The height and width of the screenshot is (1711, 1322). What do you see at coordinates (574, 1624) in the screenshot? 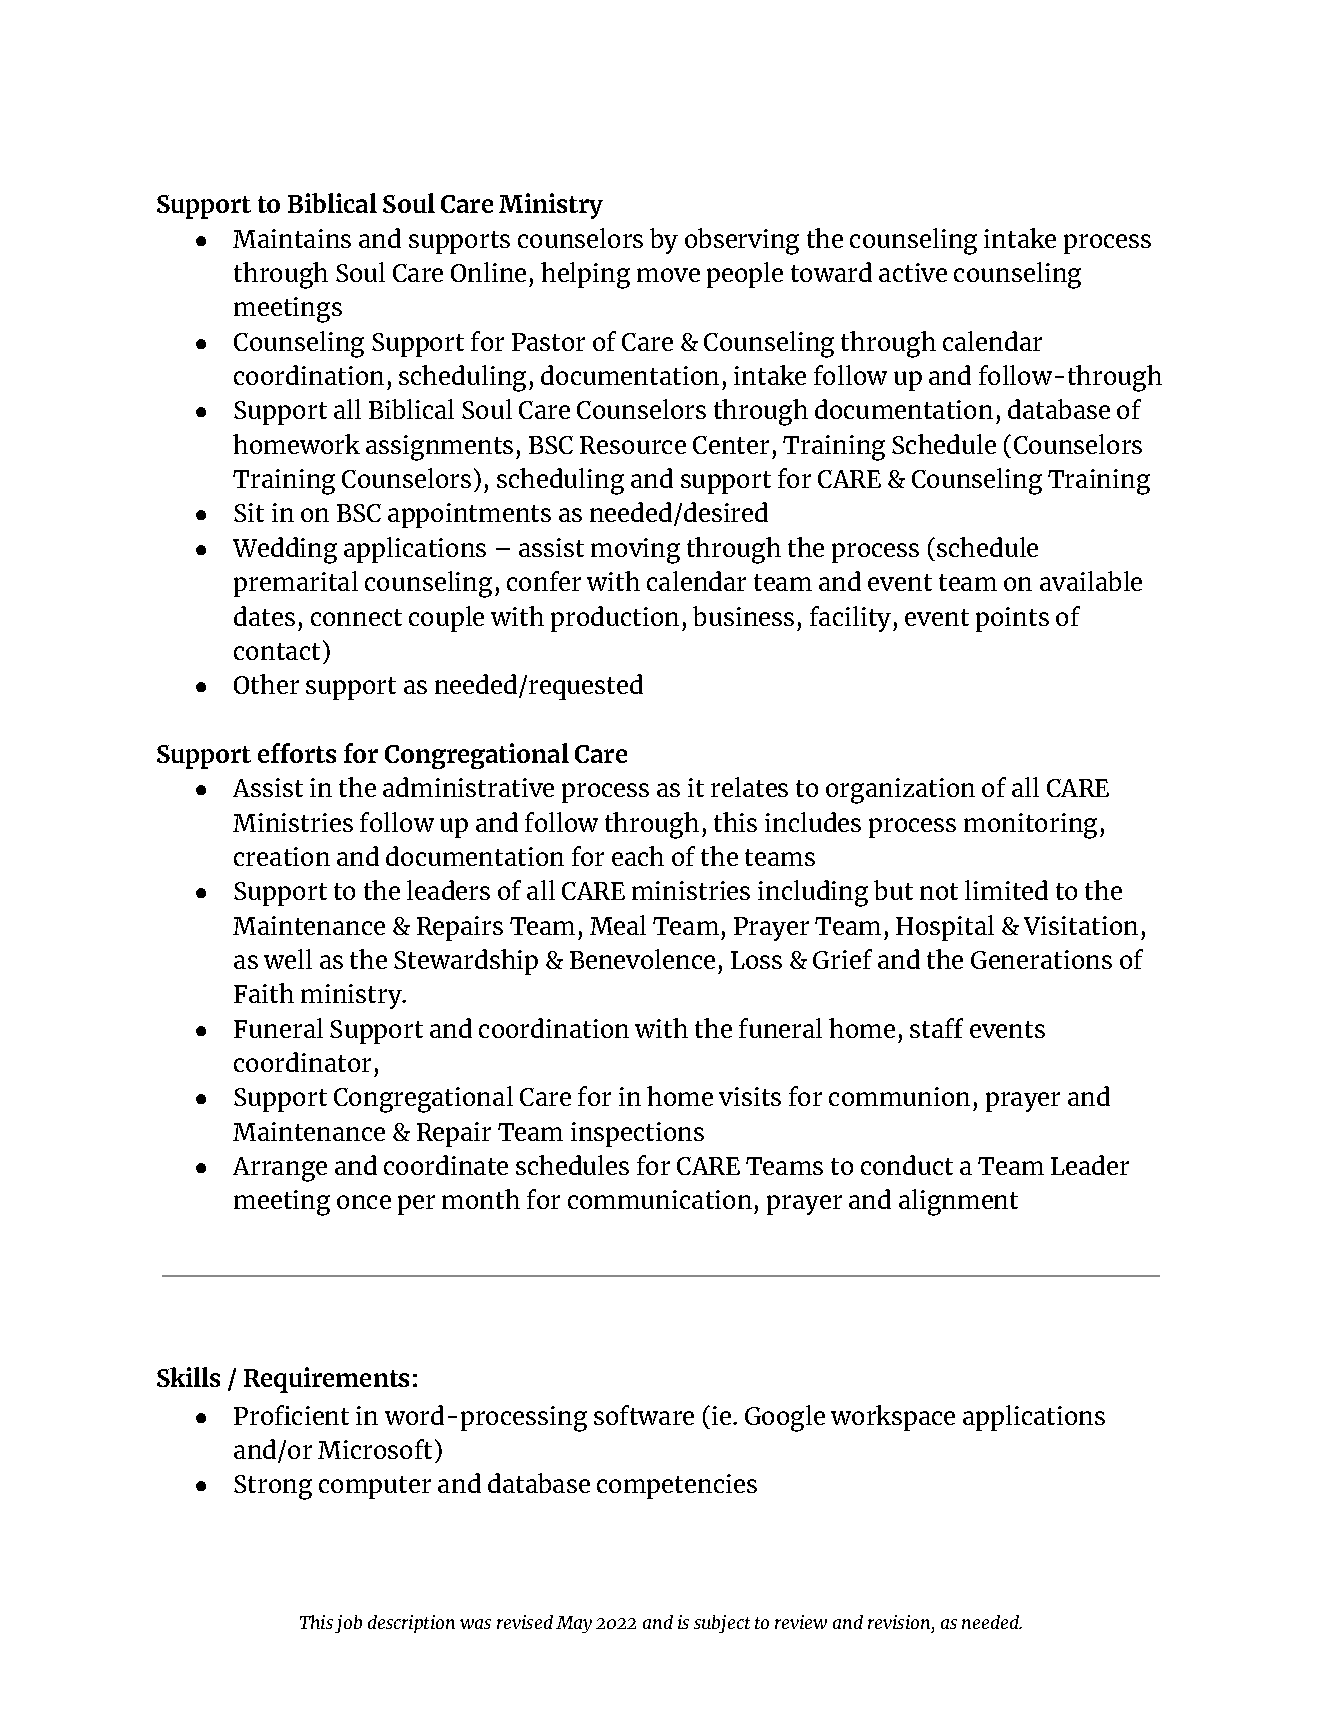
I see `May` at bounding box center [574, 1624].
